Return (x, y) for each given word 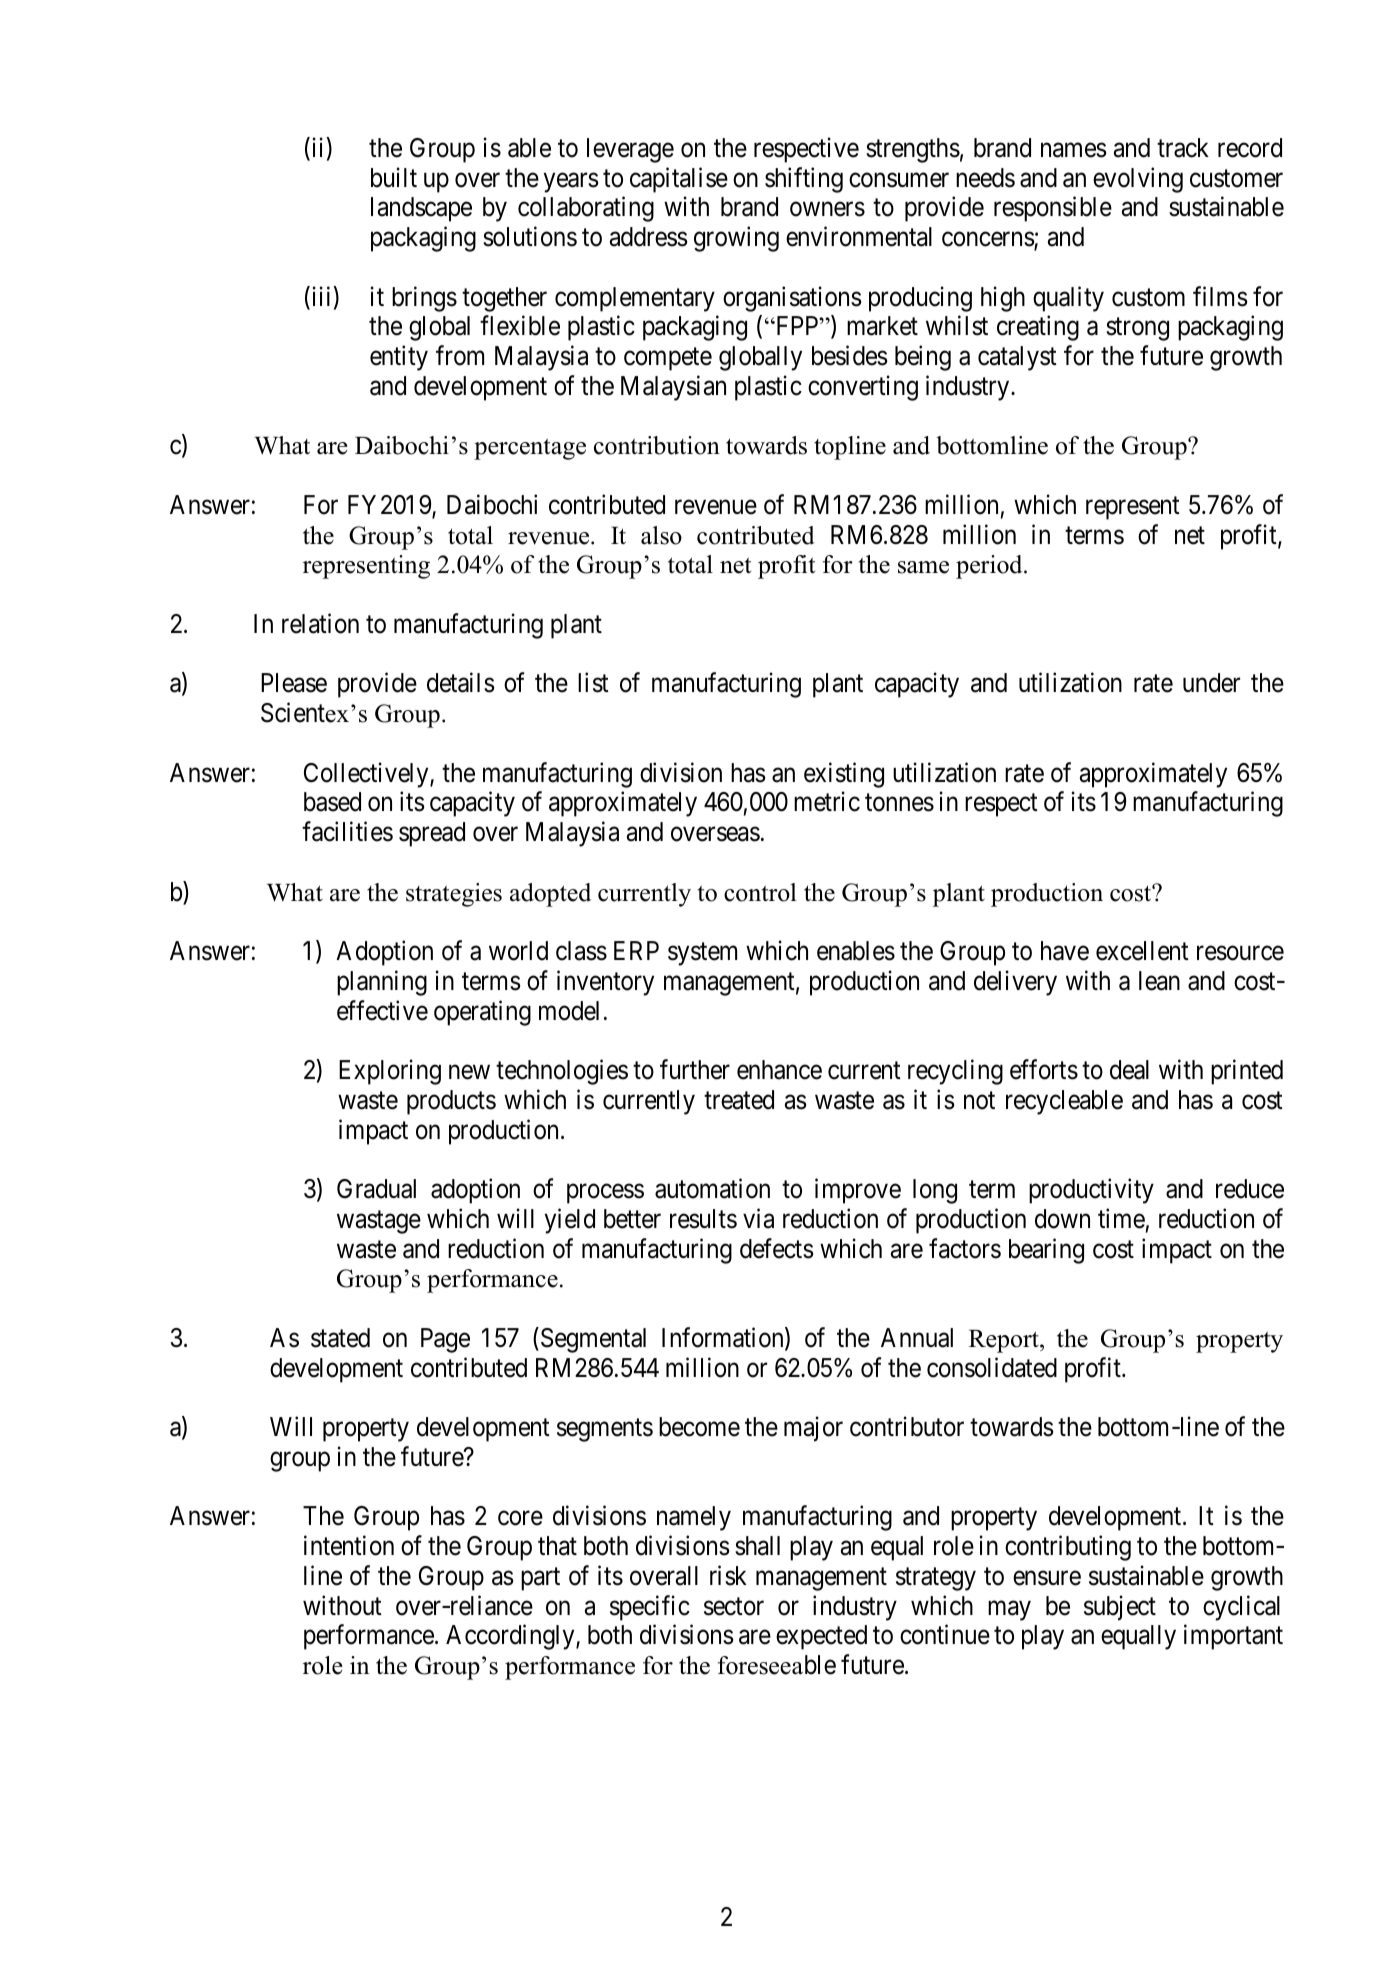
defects (776, 1248)
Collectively (367, 775)
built (394, 177)
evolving (1138, 180)
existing (844, 775)
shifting (804, 180)
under (1211, 683)
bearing (1046, 1251)
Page (445, 1340)
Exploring (390, 1072)
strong (1137, 329)
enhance (779, 1070)
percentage (530, 449)
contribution (657, 445)
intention (349, 1546)
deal (1129, 1070)
